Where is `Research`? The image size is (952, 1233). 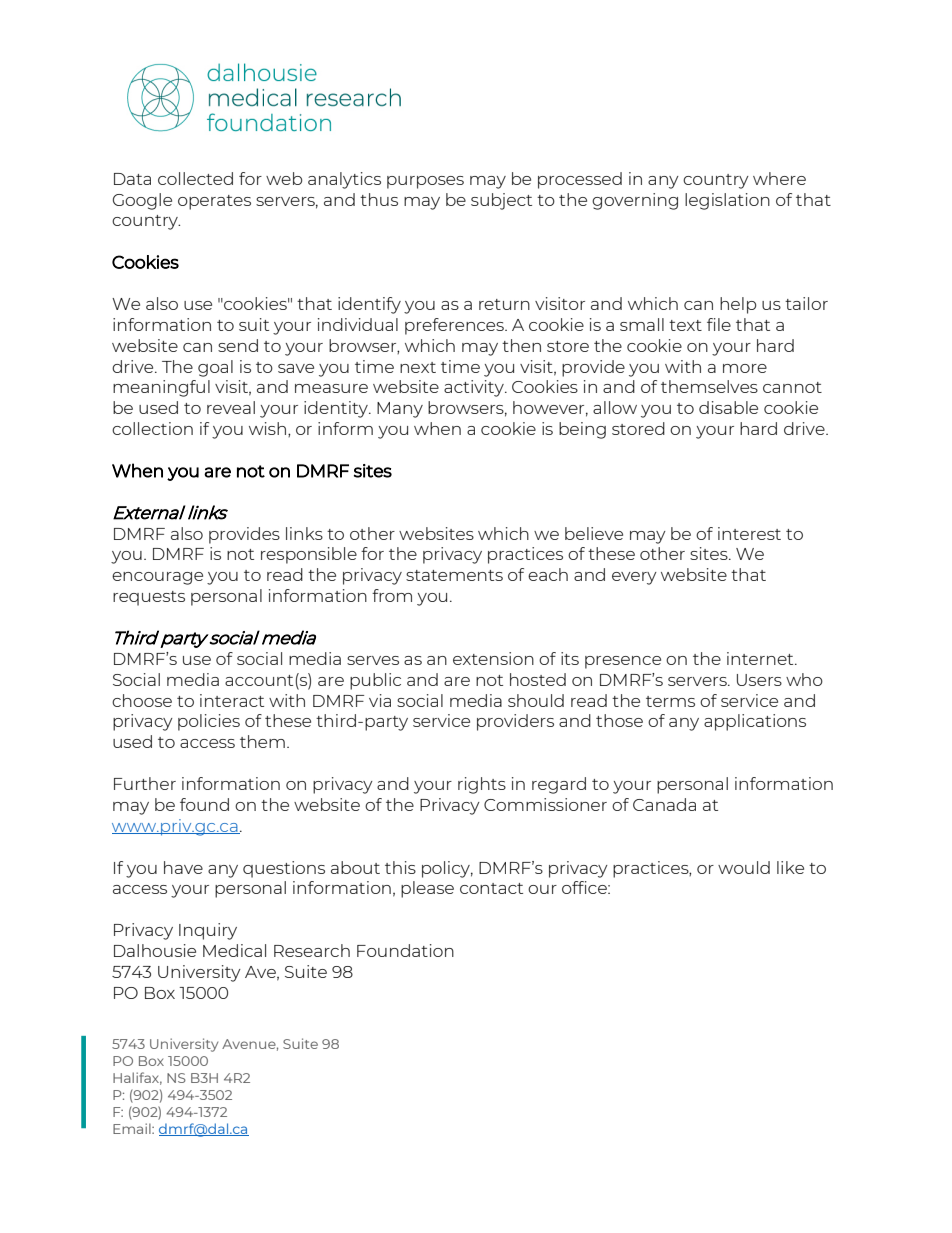
Research is located at coordinates (312, 950).
